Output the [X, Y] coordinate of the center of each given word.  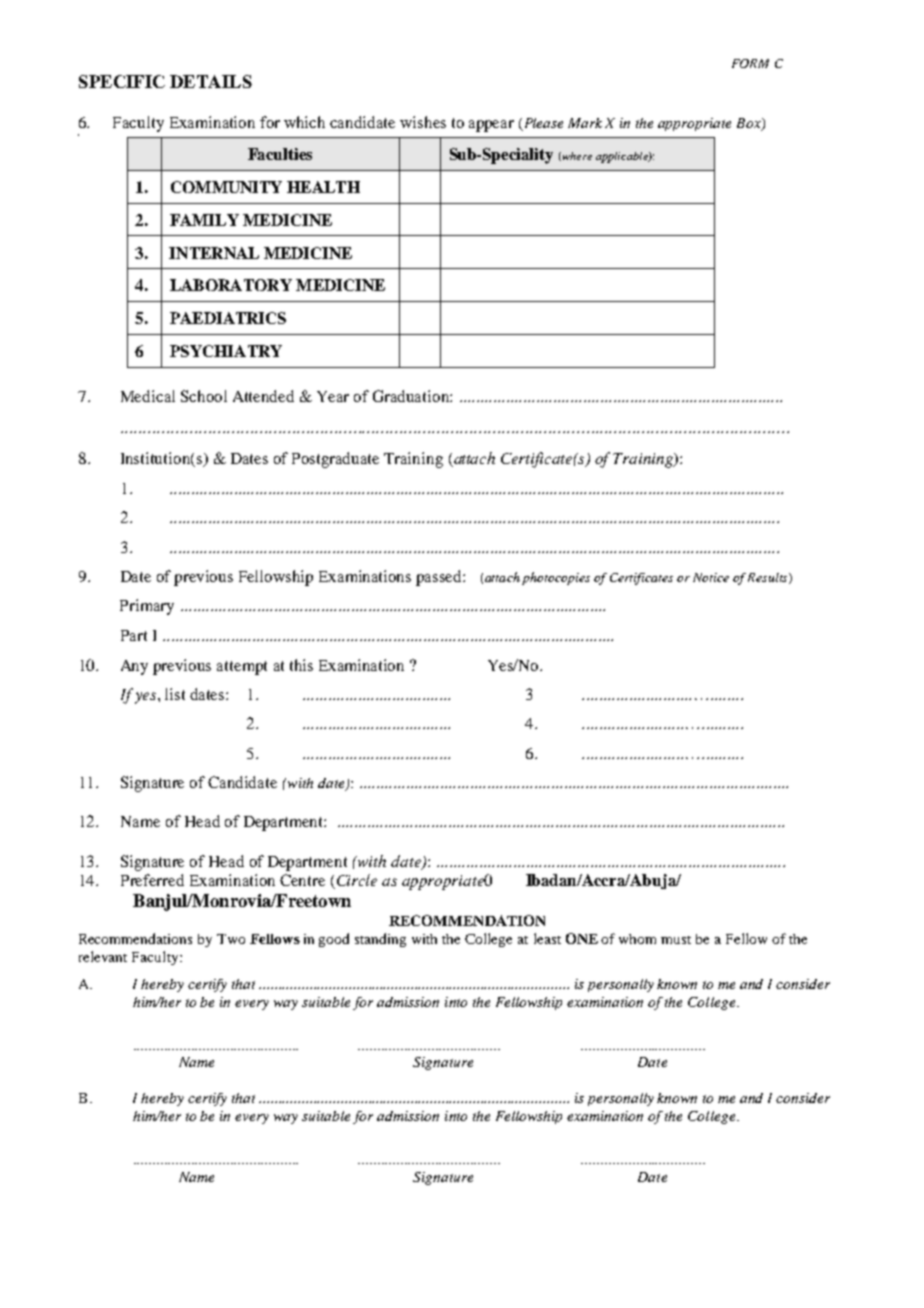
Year [333, 396]
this [301, 665]
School [204, 396]
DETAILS [211, 81]
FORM [750, 63]
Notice [711, 577]
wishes [423, 122]
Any [134, 667]
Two [231, 939]
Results [769, 578]
